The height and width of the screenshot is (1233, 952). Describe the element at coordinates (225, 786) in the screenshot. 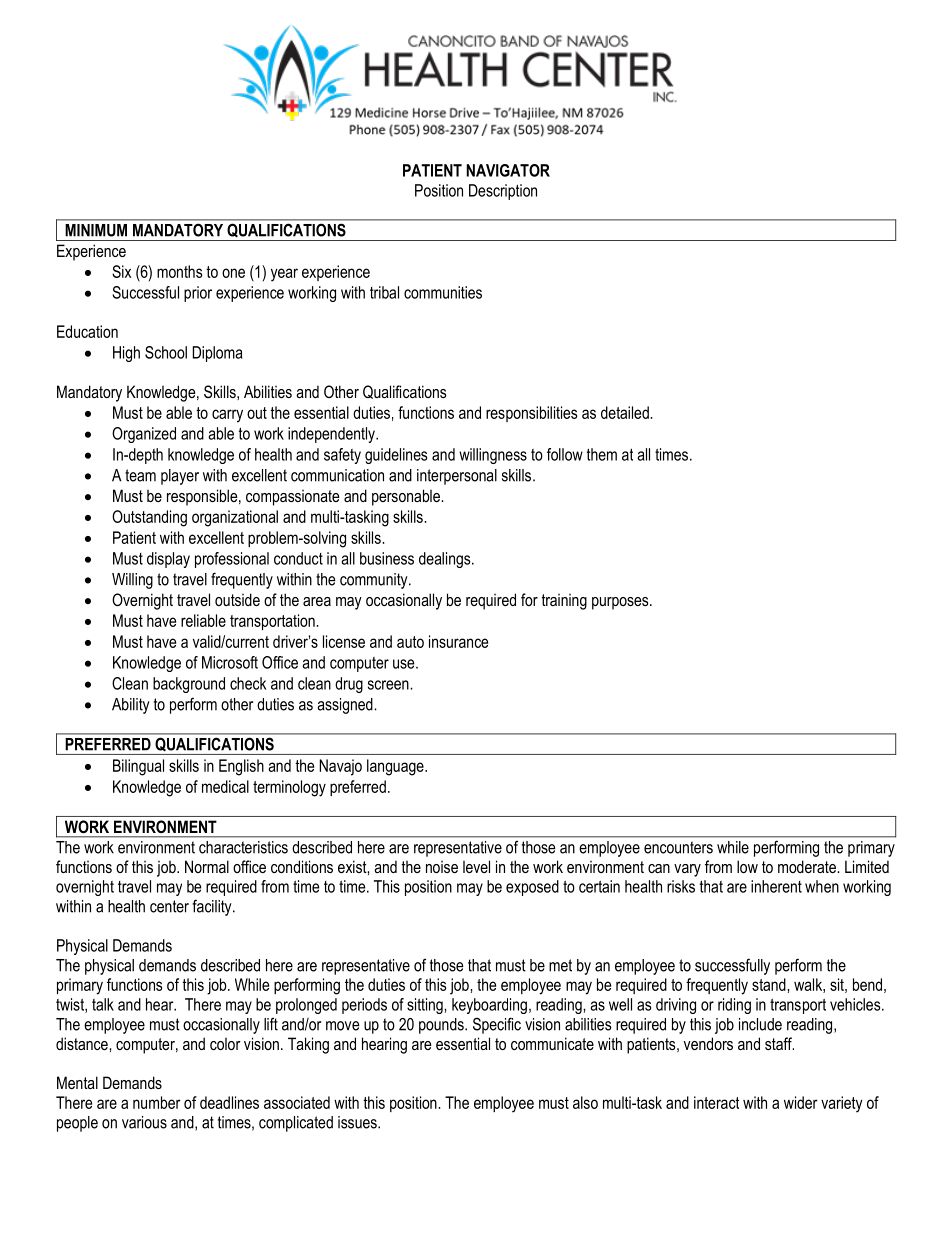

I see `medical` at that location.
